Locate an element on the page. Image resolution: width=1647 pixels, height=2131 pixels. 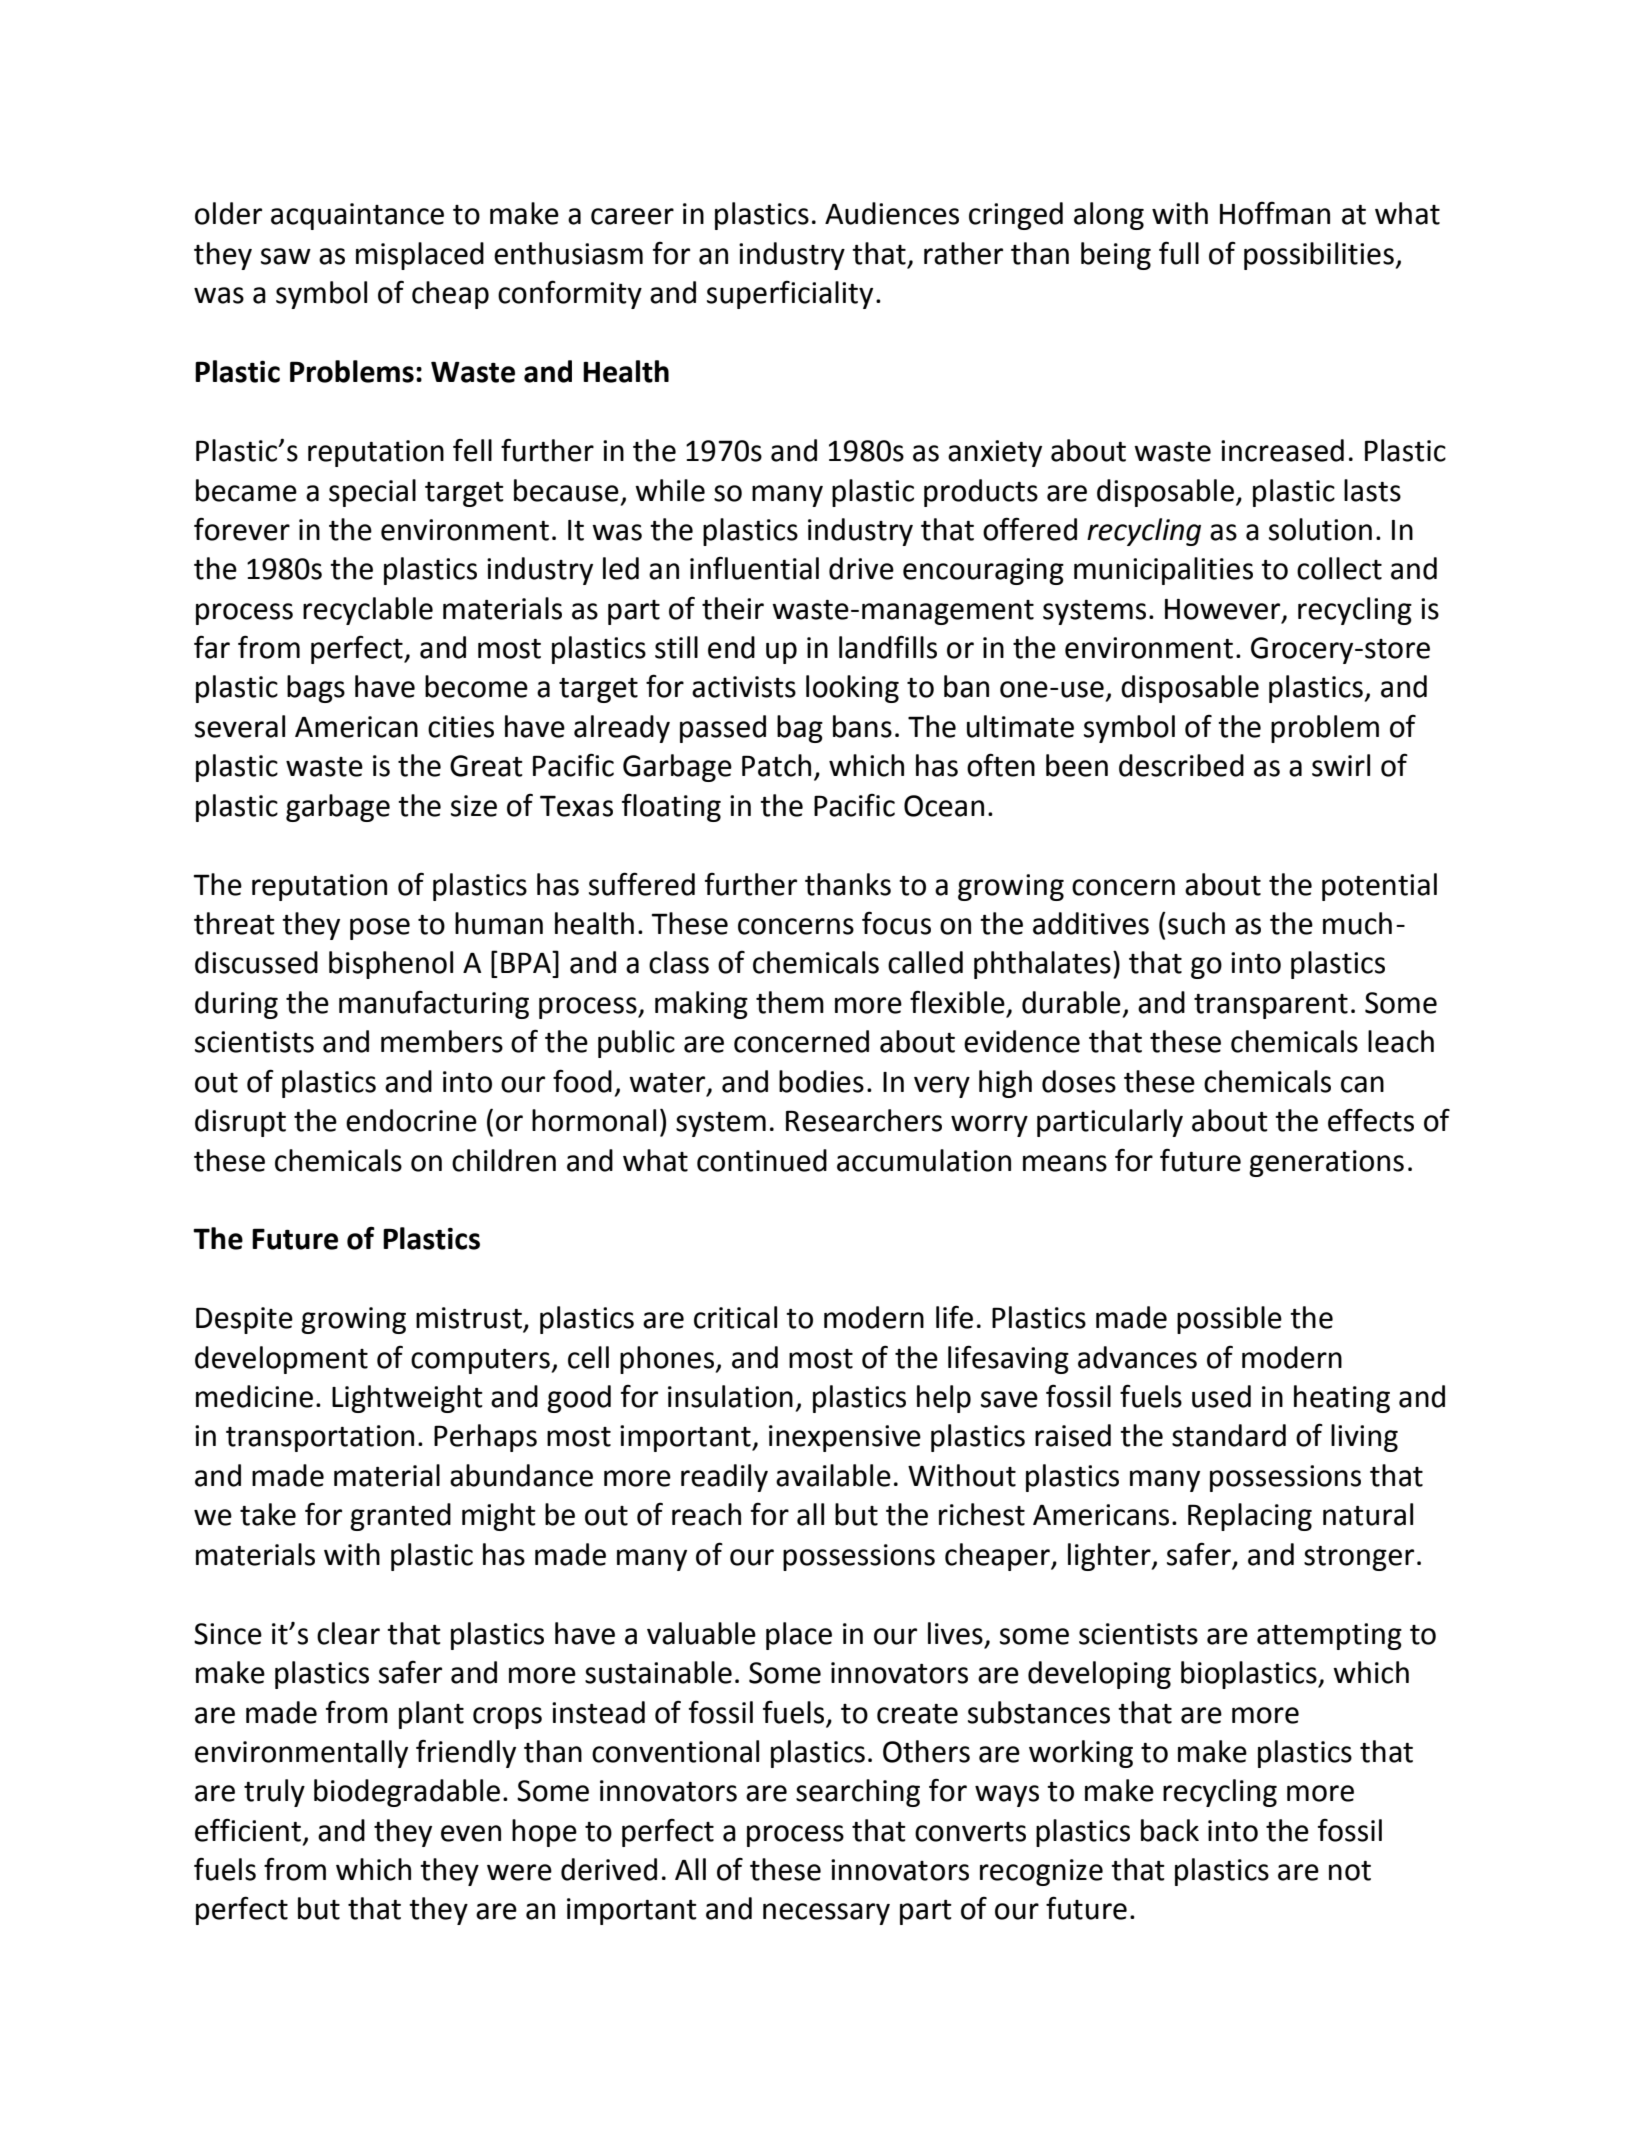
Patch is located at coordinates (776, 765).
